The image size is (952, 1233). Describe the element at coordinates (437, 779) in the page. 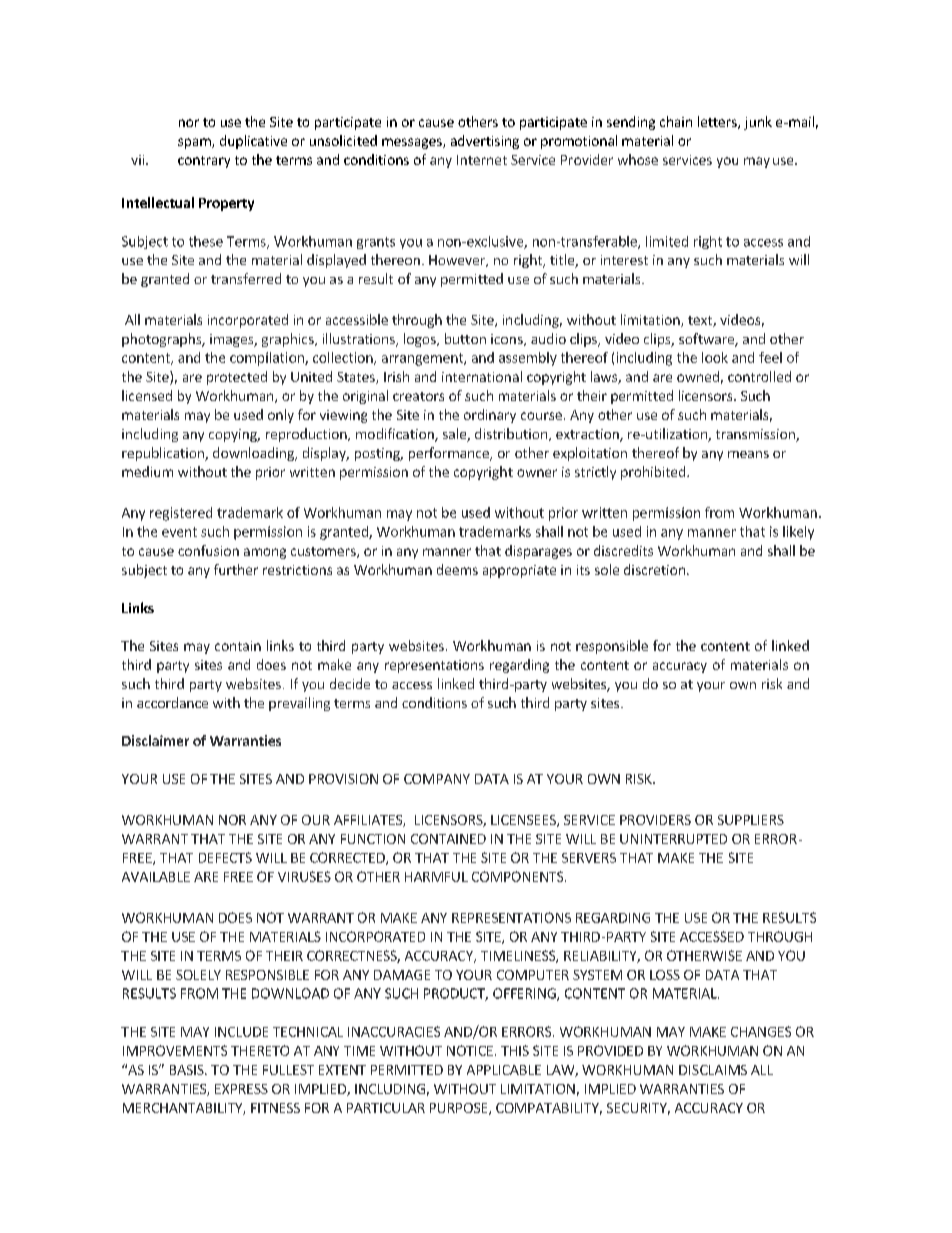

I see `COMPANY` at that location.
